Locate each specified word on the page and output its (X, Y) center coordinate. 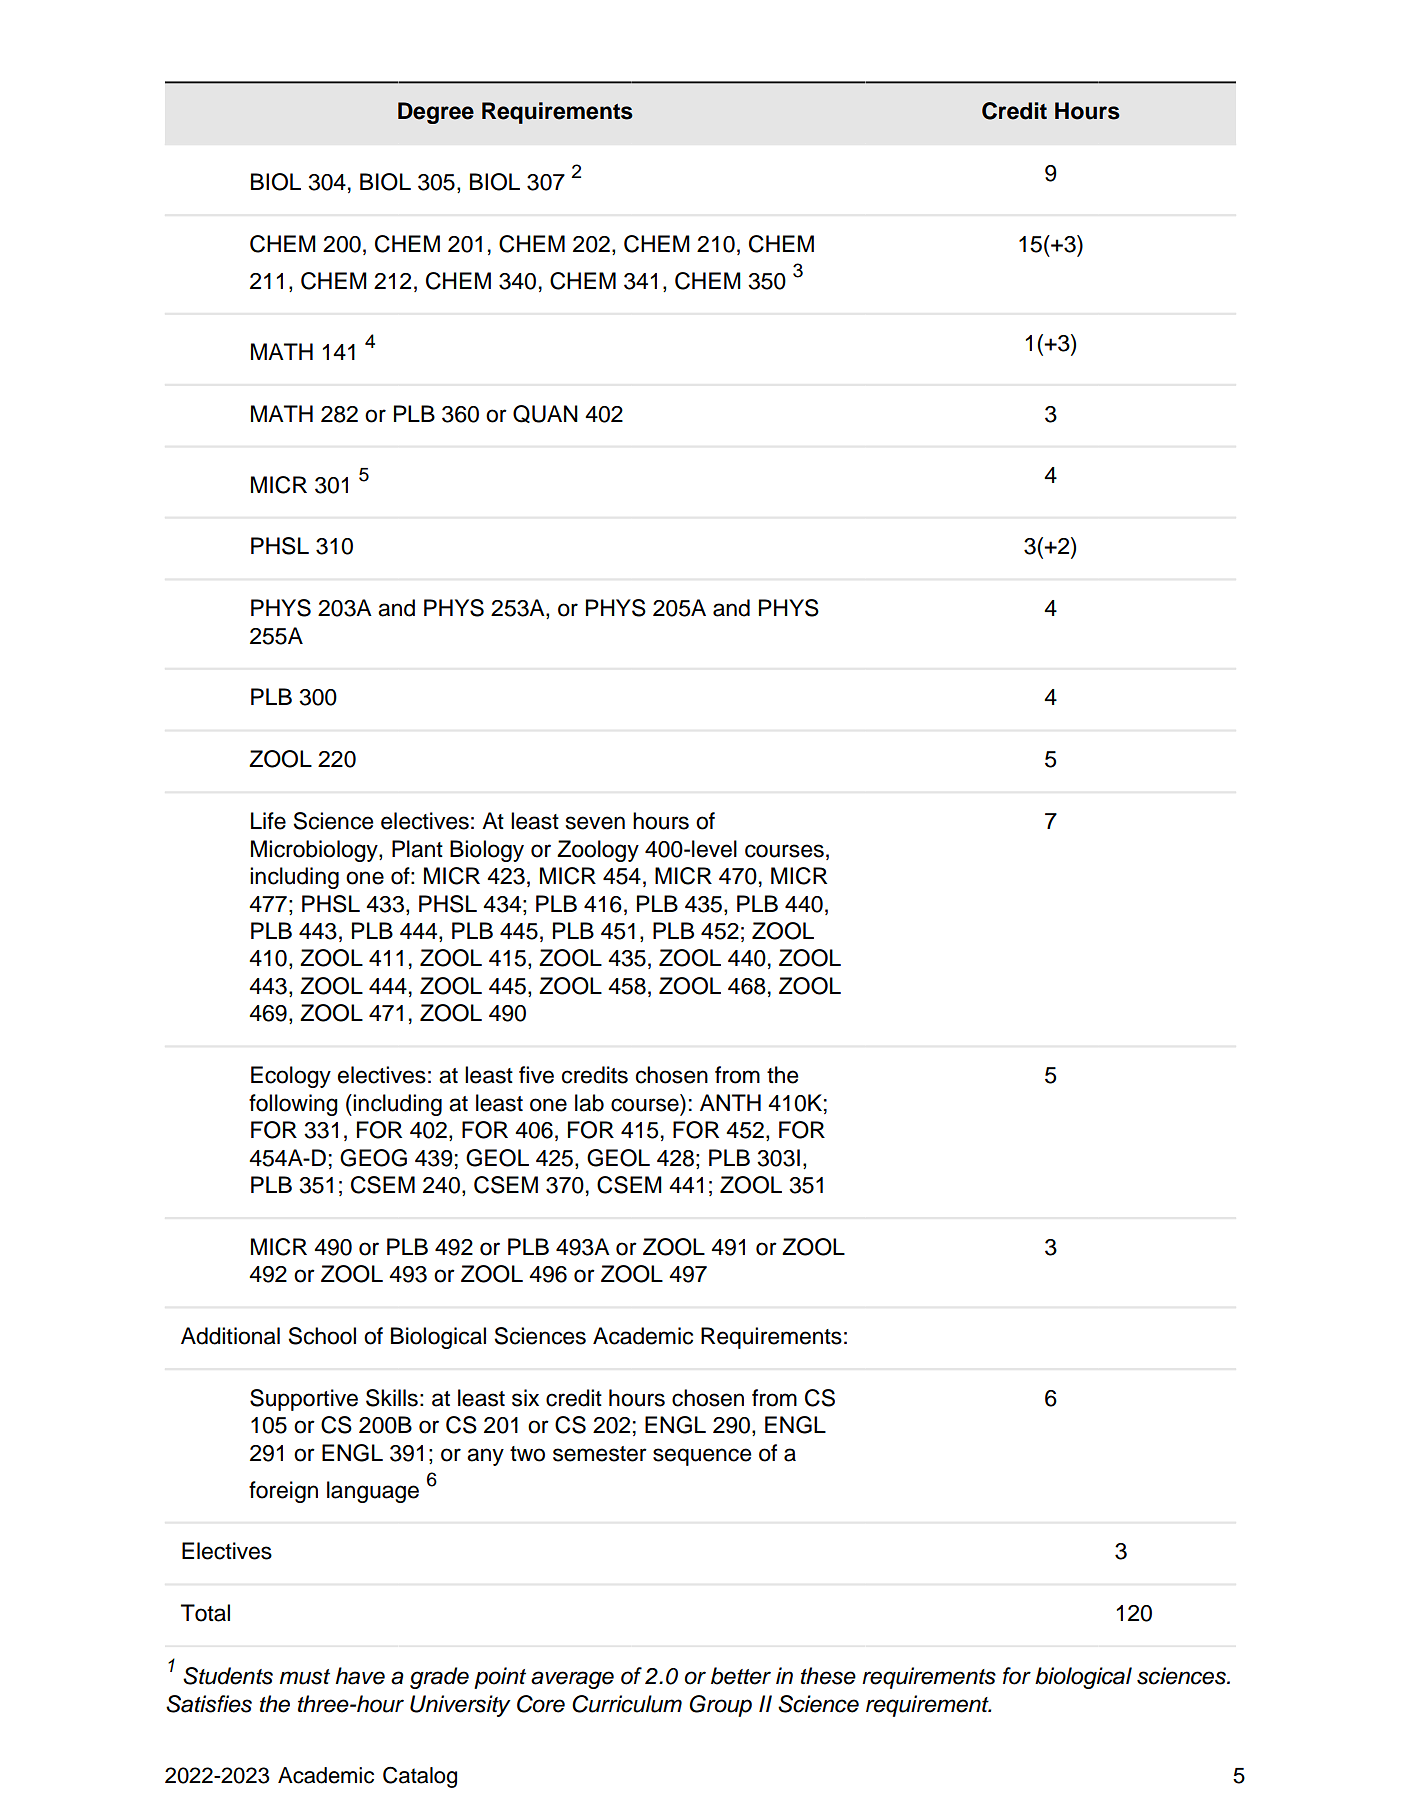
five (536, 1075)
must (304, 1677)
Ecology (291, 1077)
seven (595, 823)
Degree (436, 113)
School (322, 1336)
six (525, 1398)
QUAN (545, 414)
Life (268, 821)
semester (600, 1454)
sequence (702, 1457)
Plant (417, 849)
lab (589, 1103)
